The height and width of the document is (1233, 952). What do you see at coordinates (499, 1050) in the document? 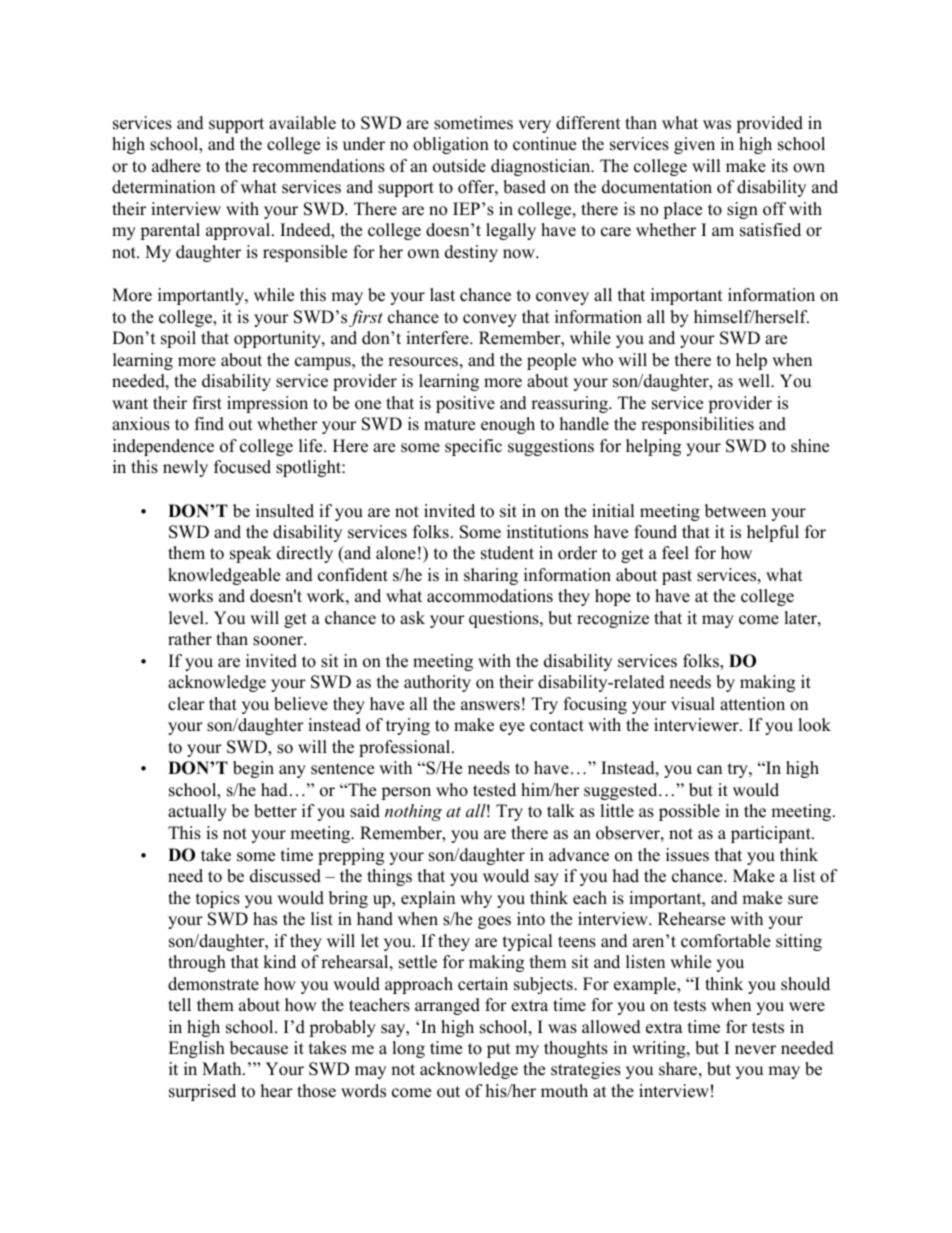
I see `put` at bounding box center [499, 1050].
